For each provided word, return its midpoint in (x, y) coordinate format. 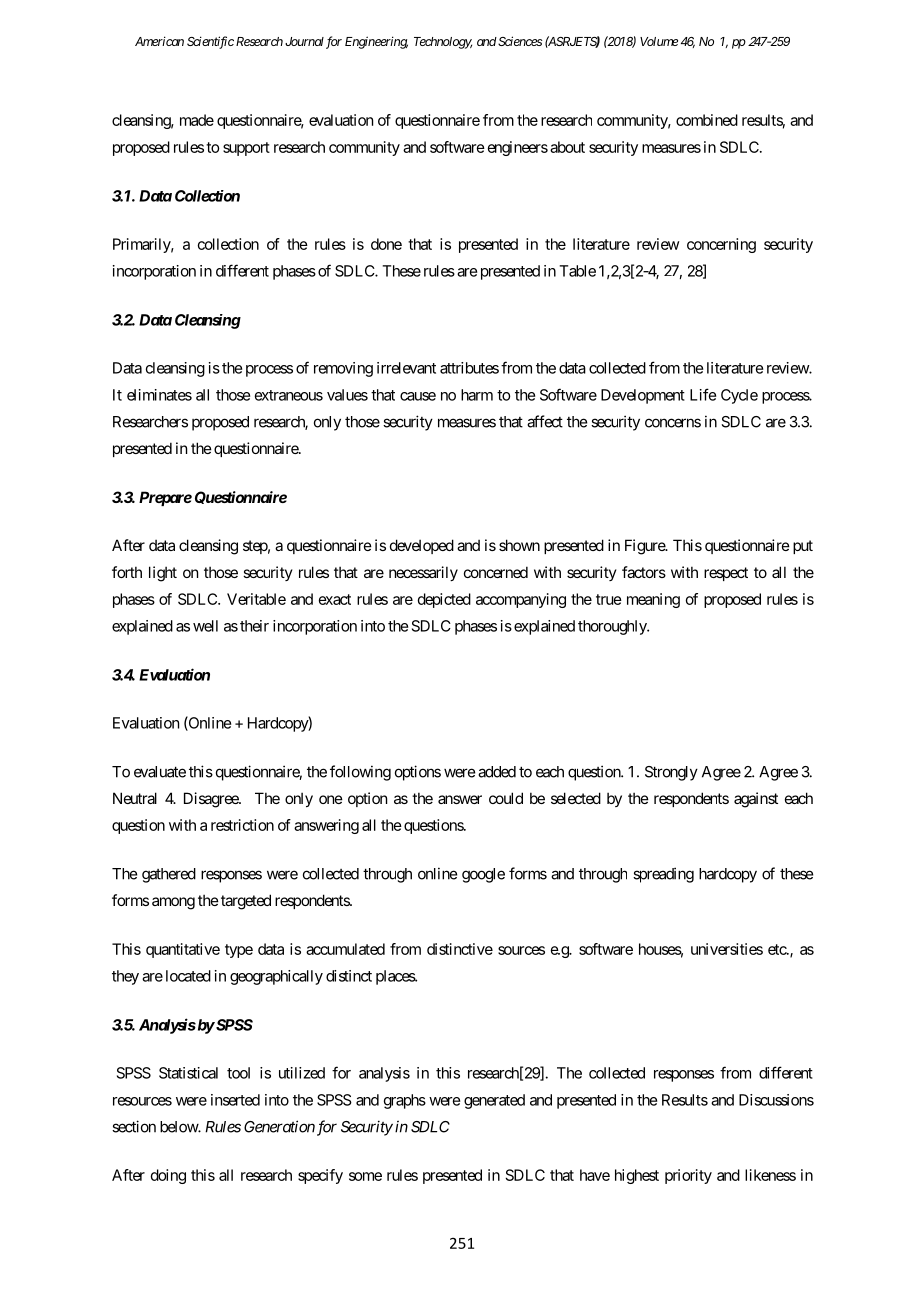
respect (726, 574)
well (205, 626)
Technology (443, 43)
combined (707, 120)
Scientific (210, 42)
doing (168, 1176)
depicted (444, 600)
